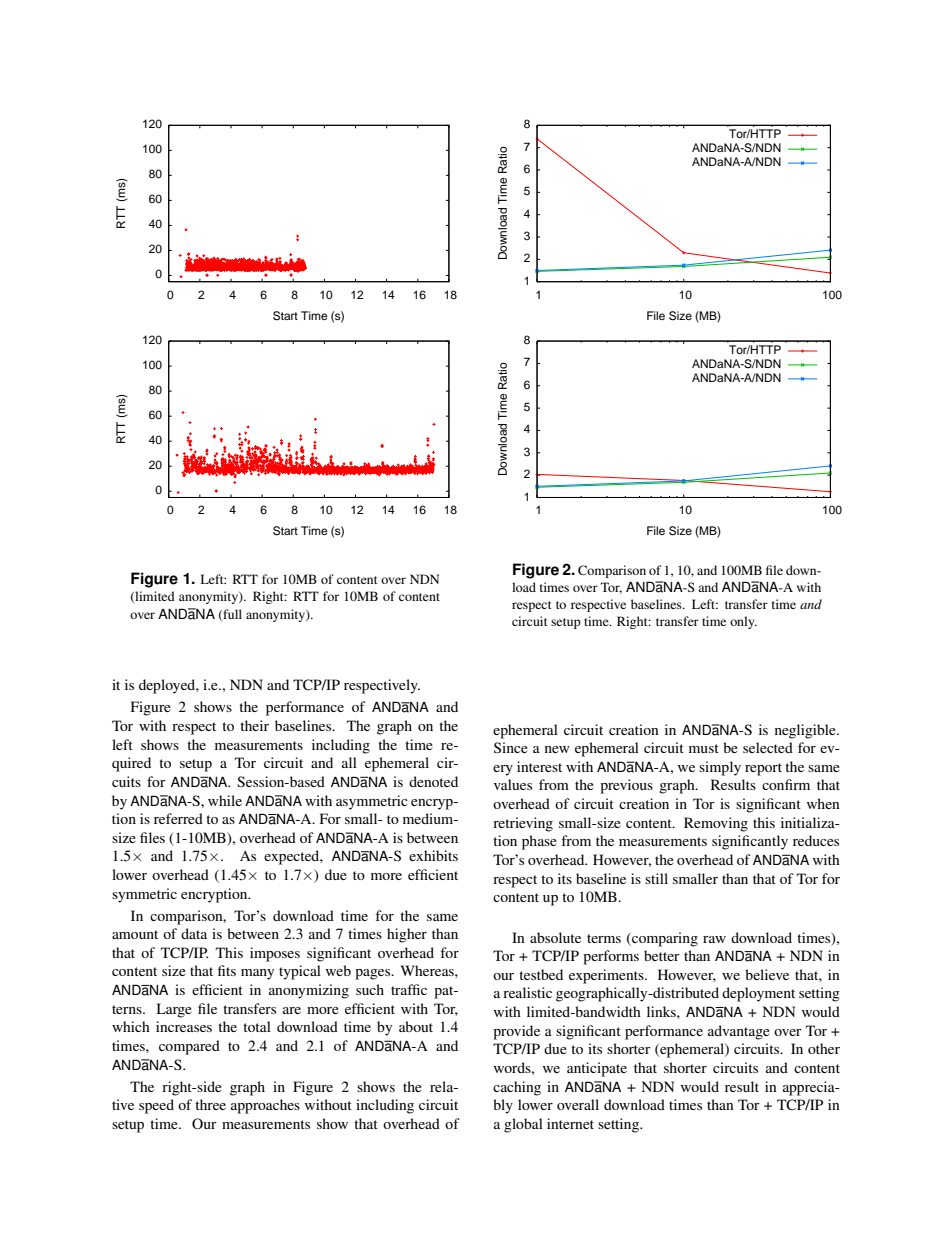 This screenshot has height=1233, width=952. Describe the element at coordinates (570, 1123) in the screenshot. I see `internet` at that location.
